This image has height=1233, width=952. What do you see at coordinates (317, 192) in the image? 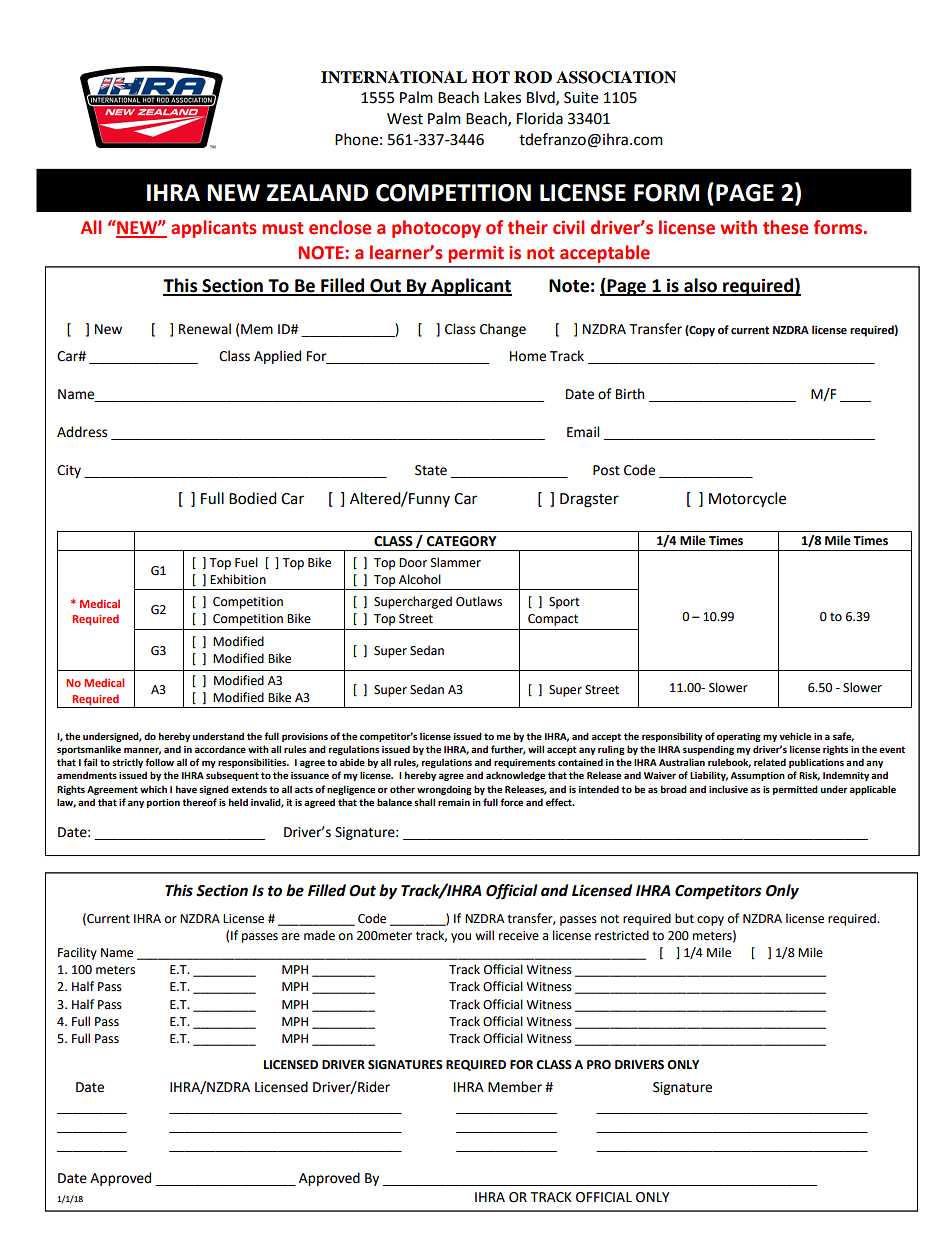
I see `ZEALAND` at bounding box center [317, 192].
